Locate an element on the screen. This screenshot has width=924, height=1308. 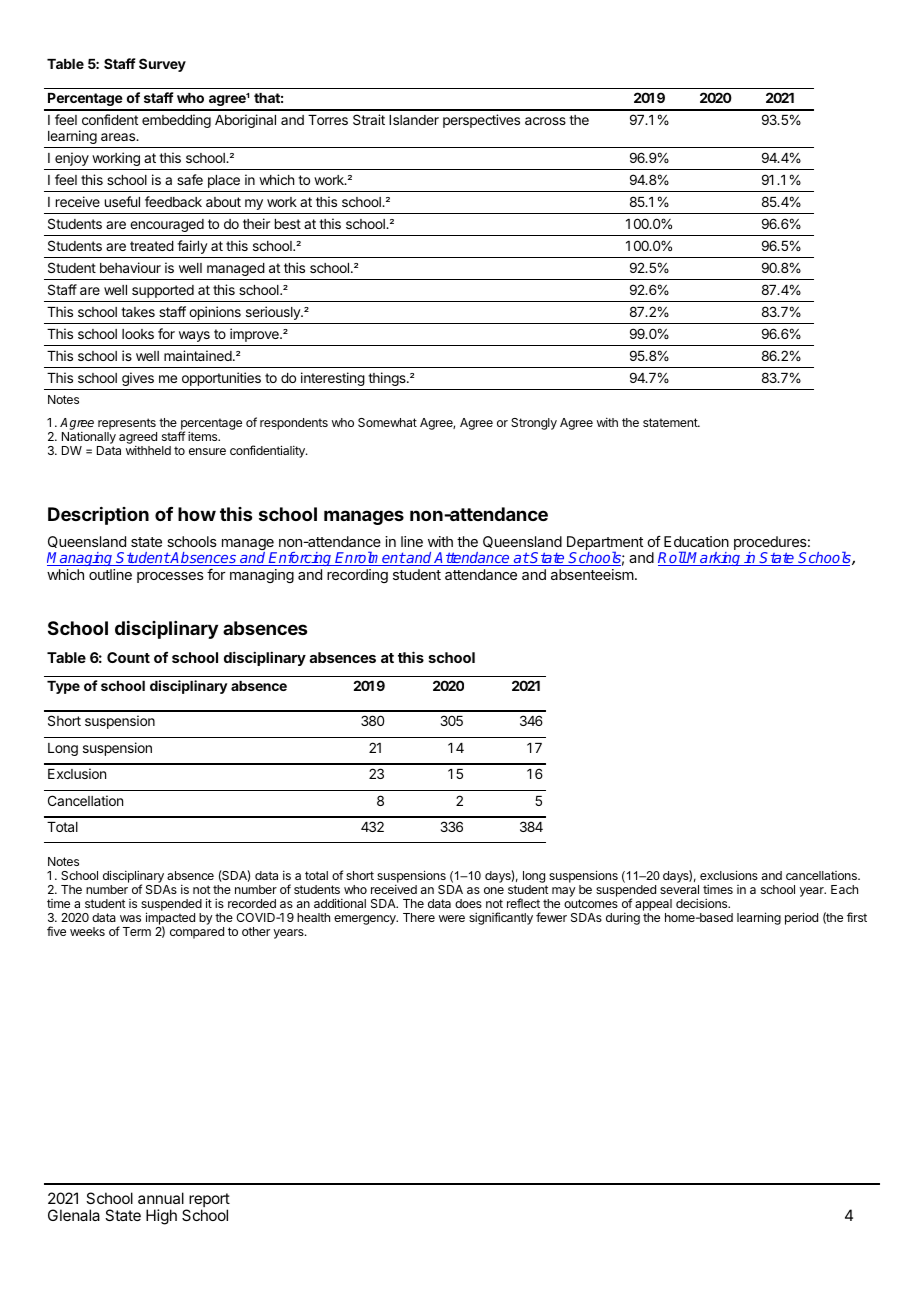
perspectives is located at coordinates (481, 121).
